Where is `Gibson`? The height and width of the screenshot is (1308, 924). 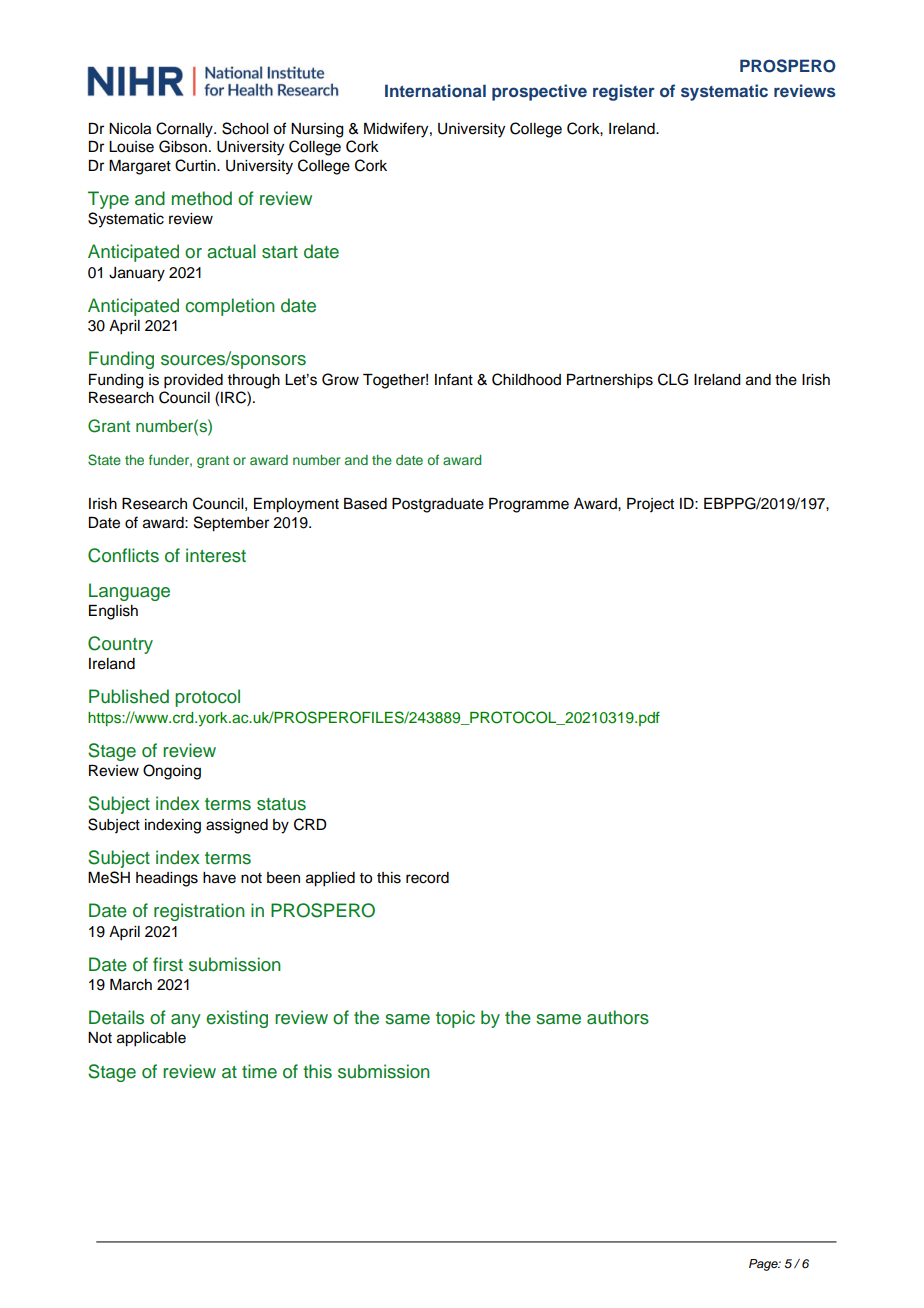
Gibson is located at coordinates (183, 146).
